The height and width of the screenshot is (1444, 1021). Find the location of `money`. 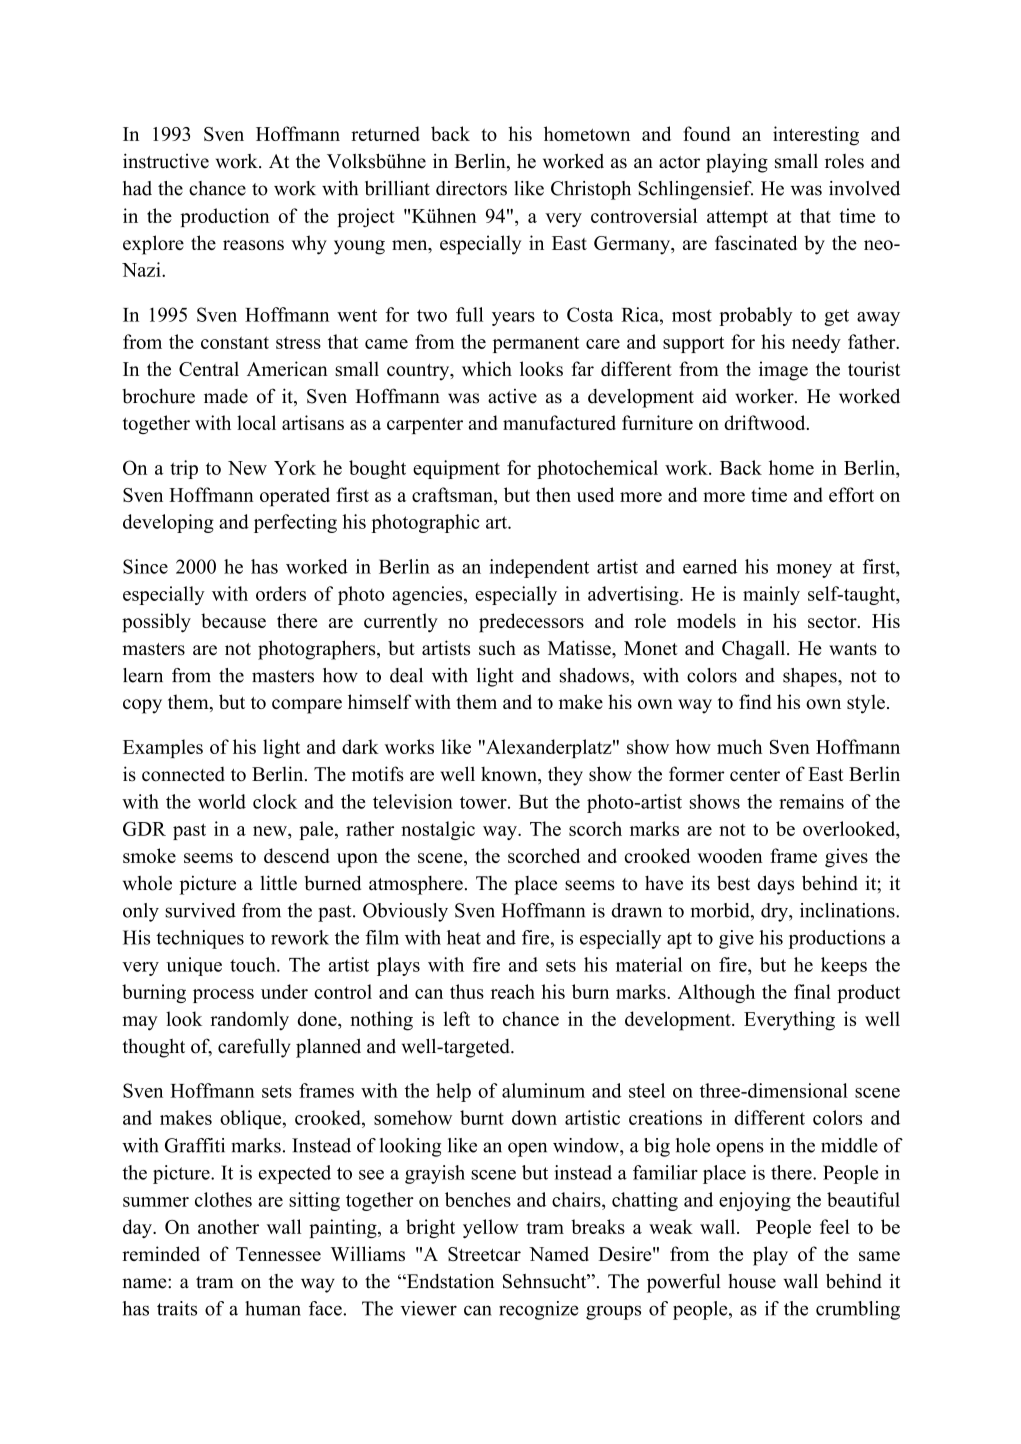

money is located at coordinates (804, 571).
